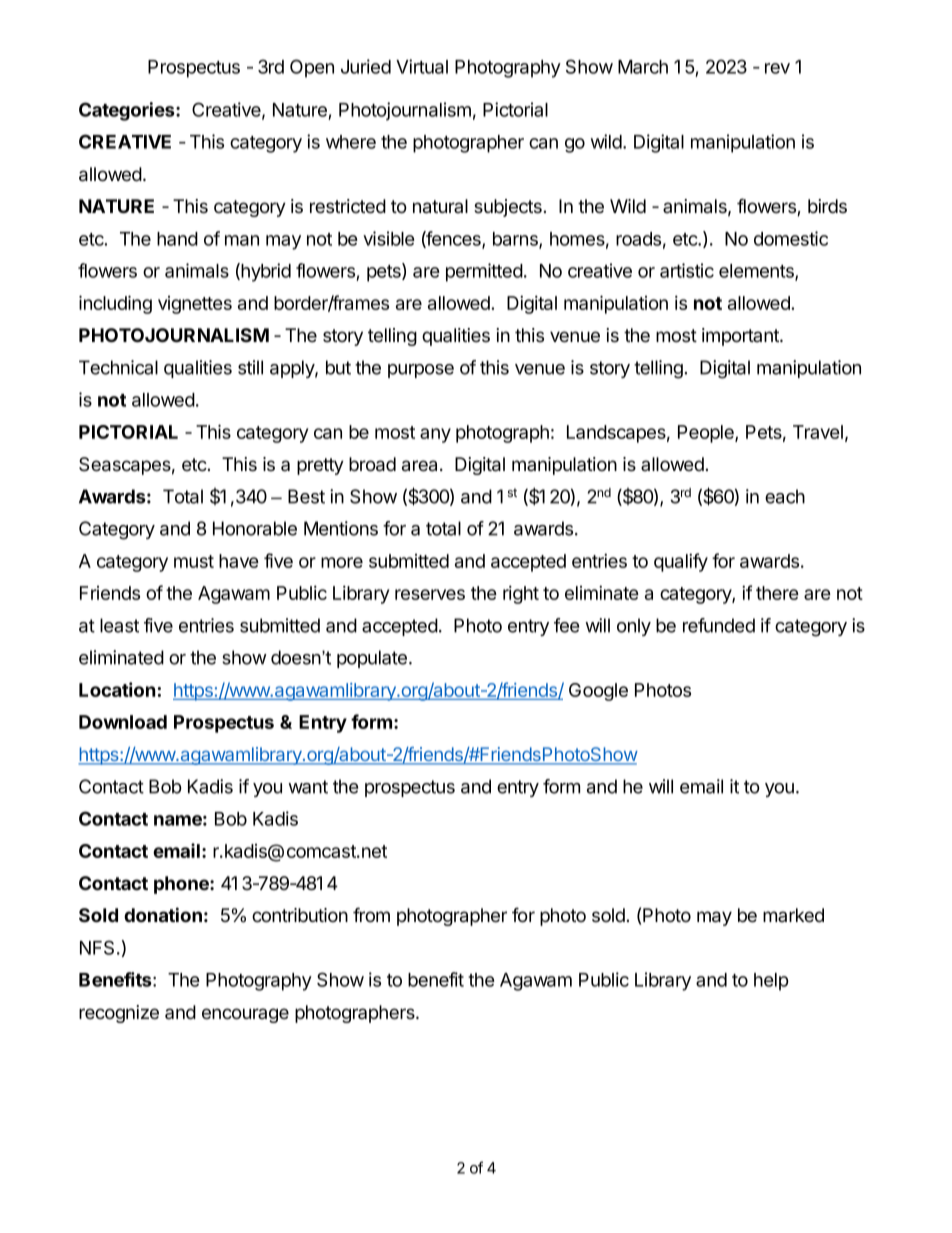 This screenshot has width=952, height=1233. Describe the element at coordinates (195, 305) in the screenshot. I see `vignettes` at that location.
